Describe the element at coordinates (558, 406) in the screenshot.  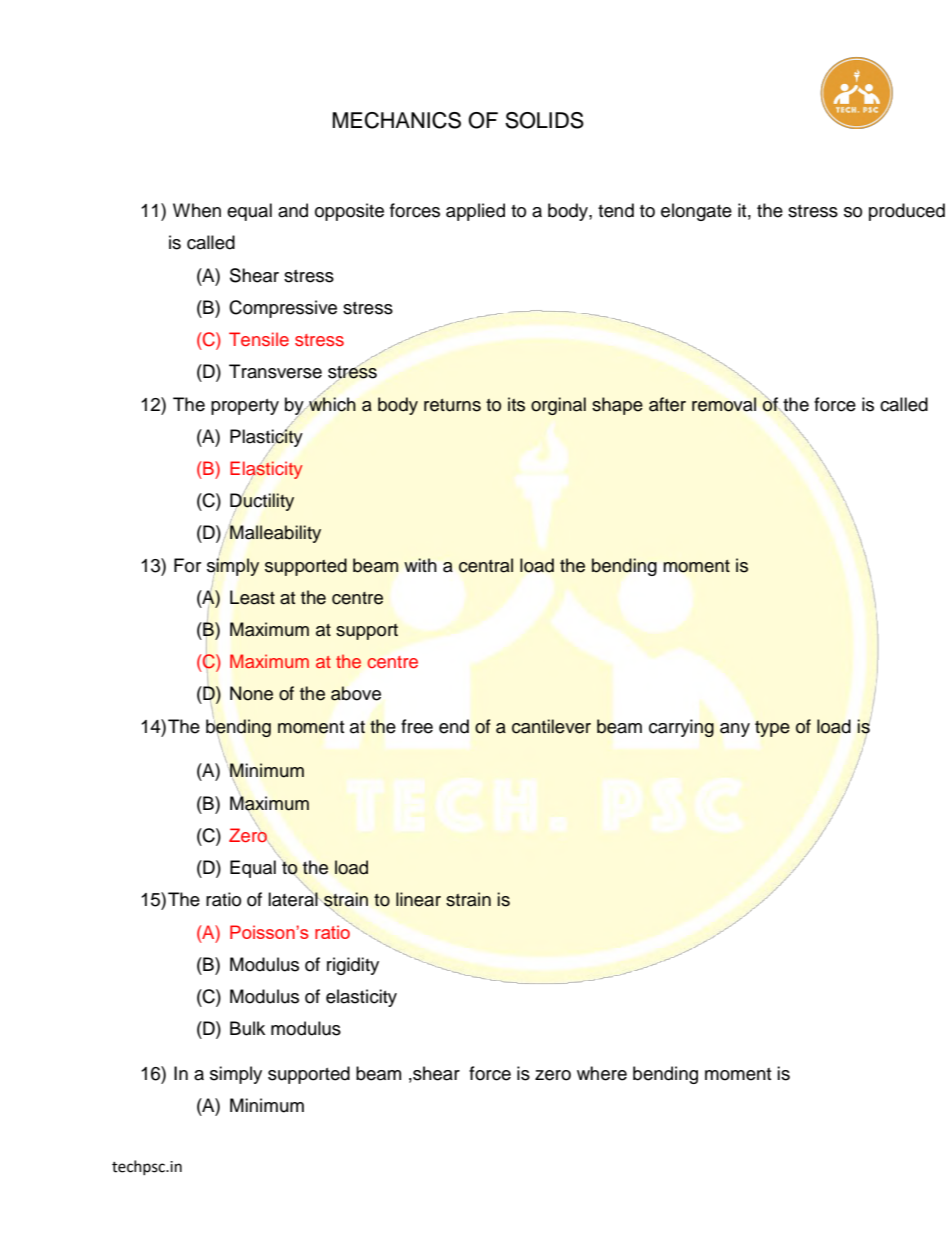
I see `orginal` at that location.
